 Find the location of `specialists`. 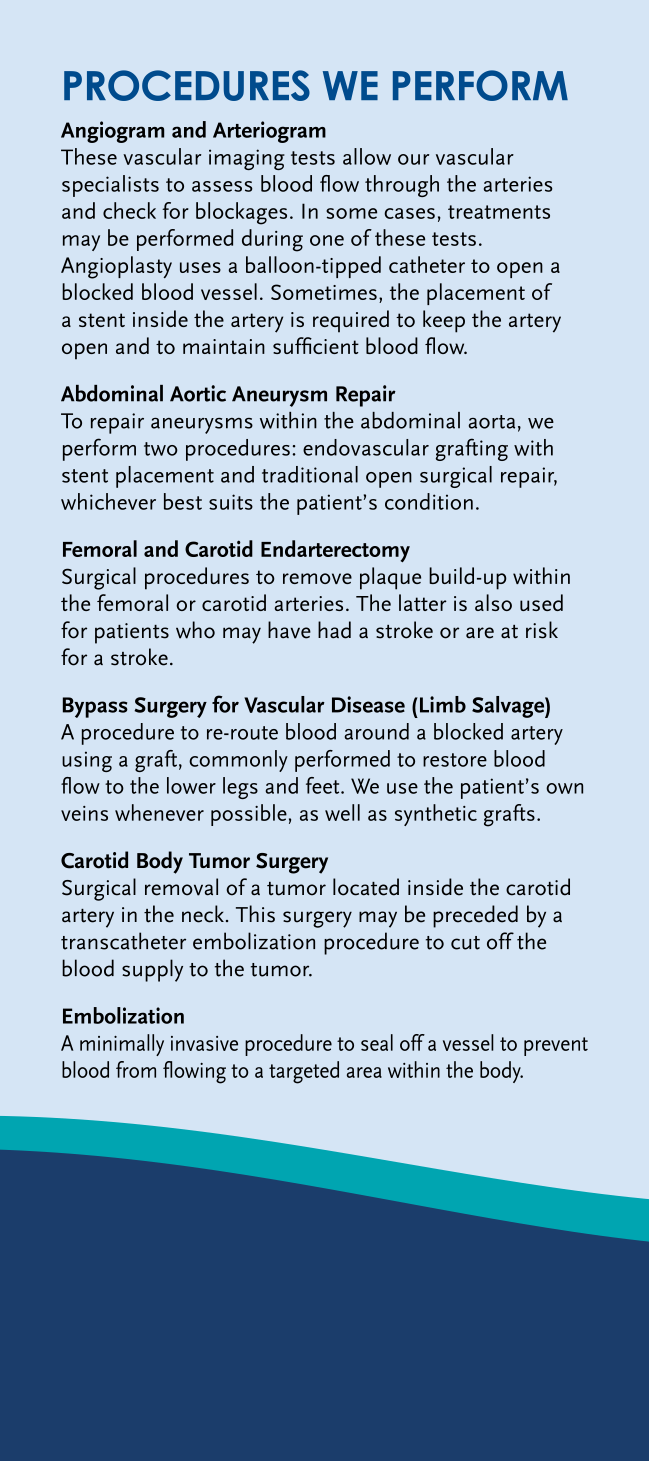

specialists is located at coordinates (110, 186).
